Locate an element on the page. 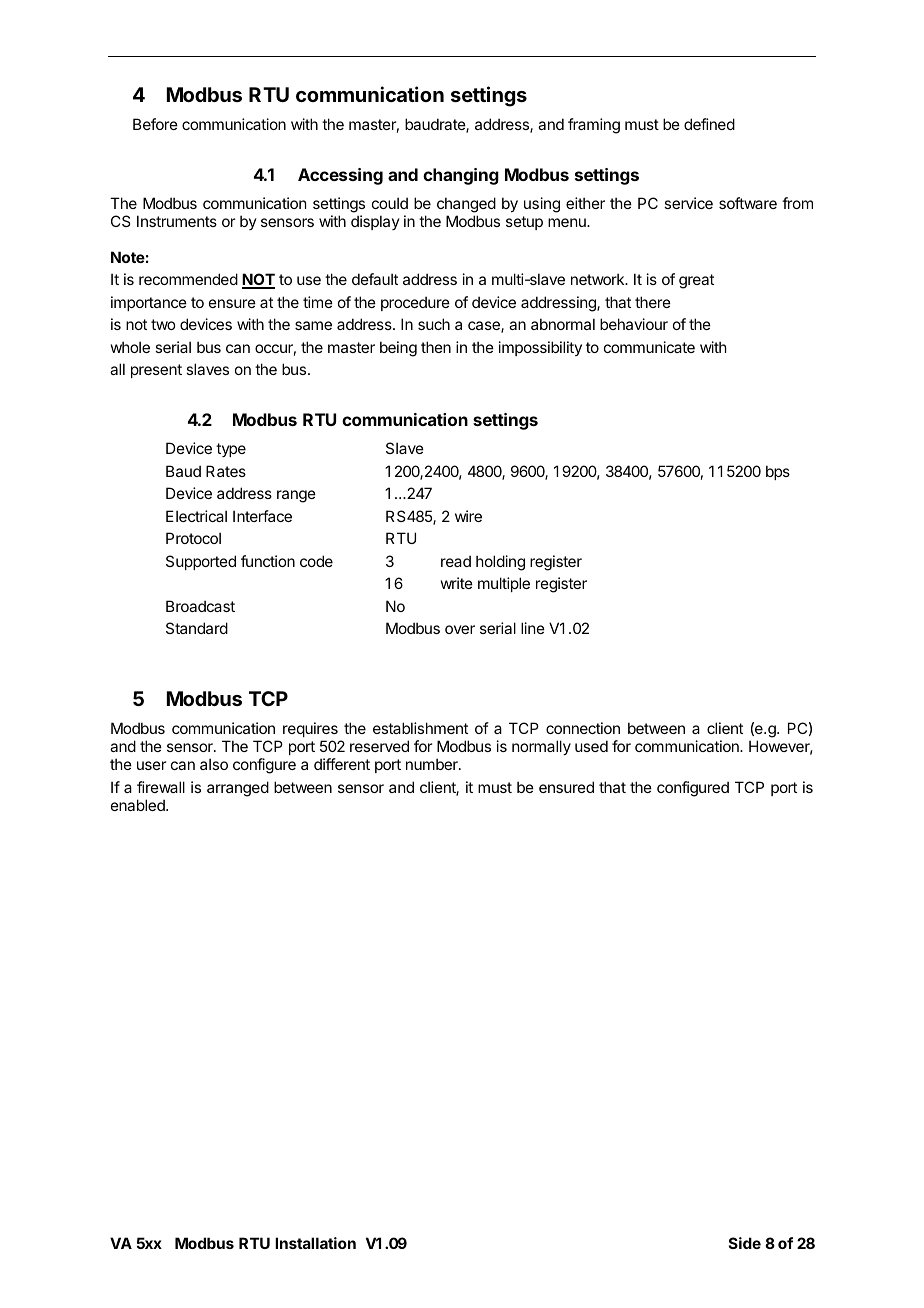  Installation is located at coordinates (315, 1243).
